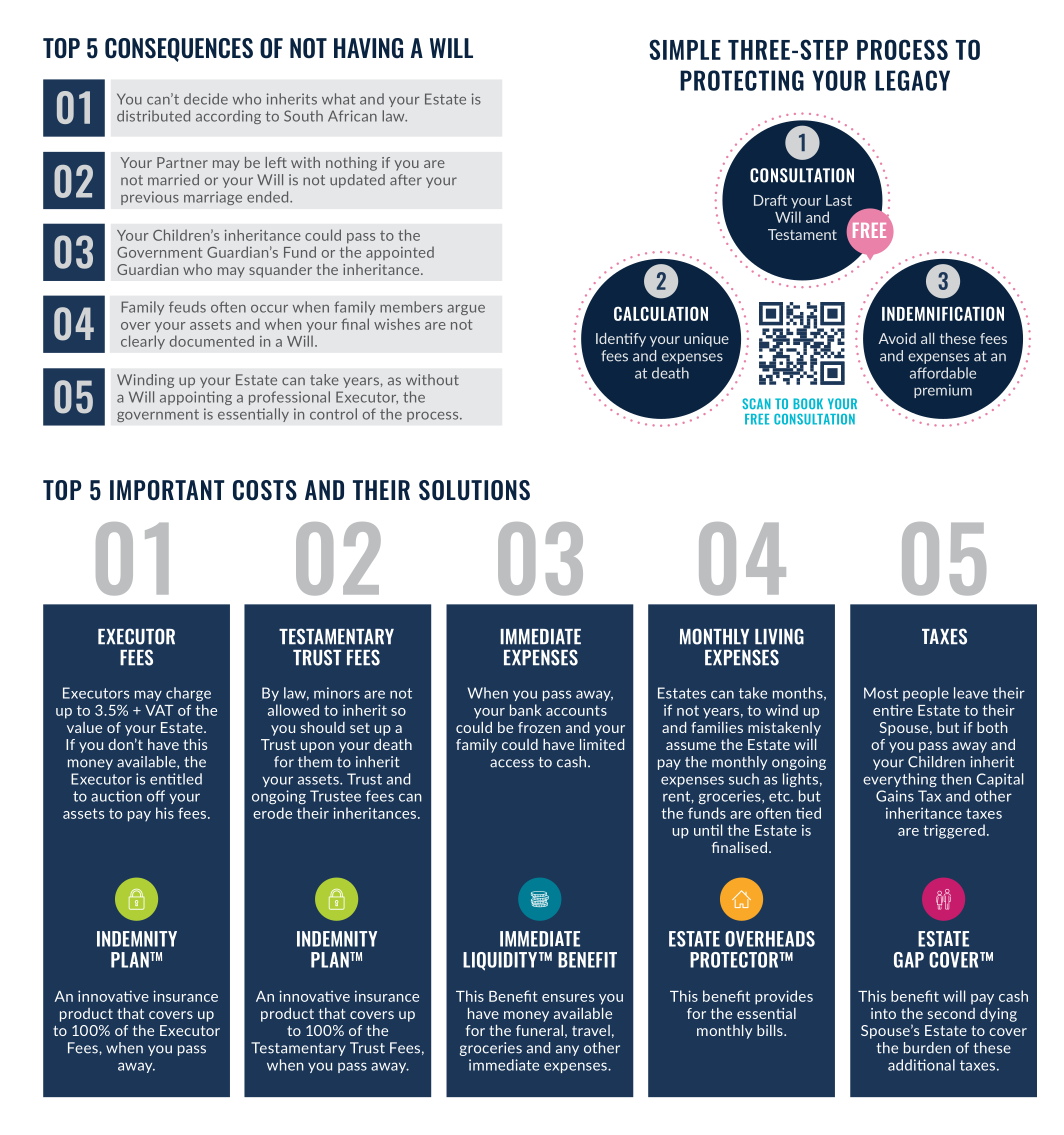  I want to click on Gains, so click(895, 796).
